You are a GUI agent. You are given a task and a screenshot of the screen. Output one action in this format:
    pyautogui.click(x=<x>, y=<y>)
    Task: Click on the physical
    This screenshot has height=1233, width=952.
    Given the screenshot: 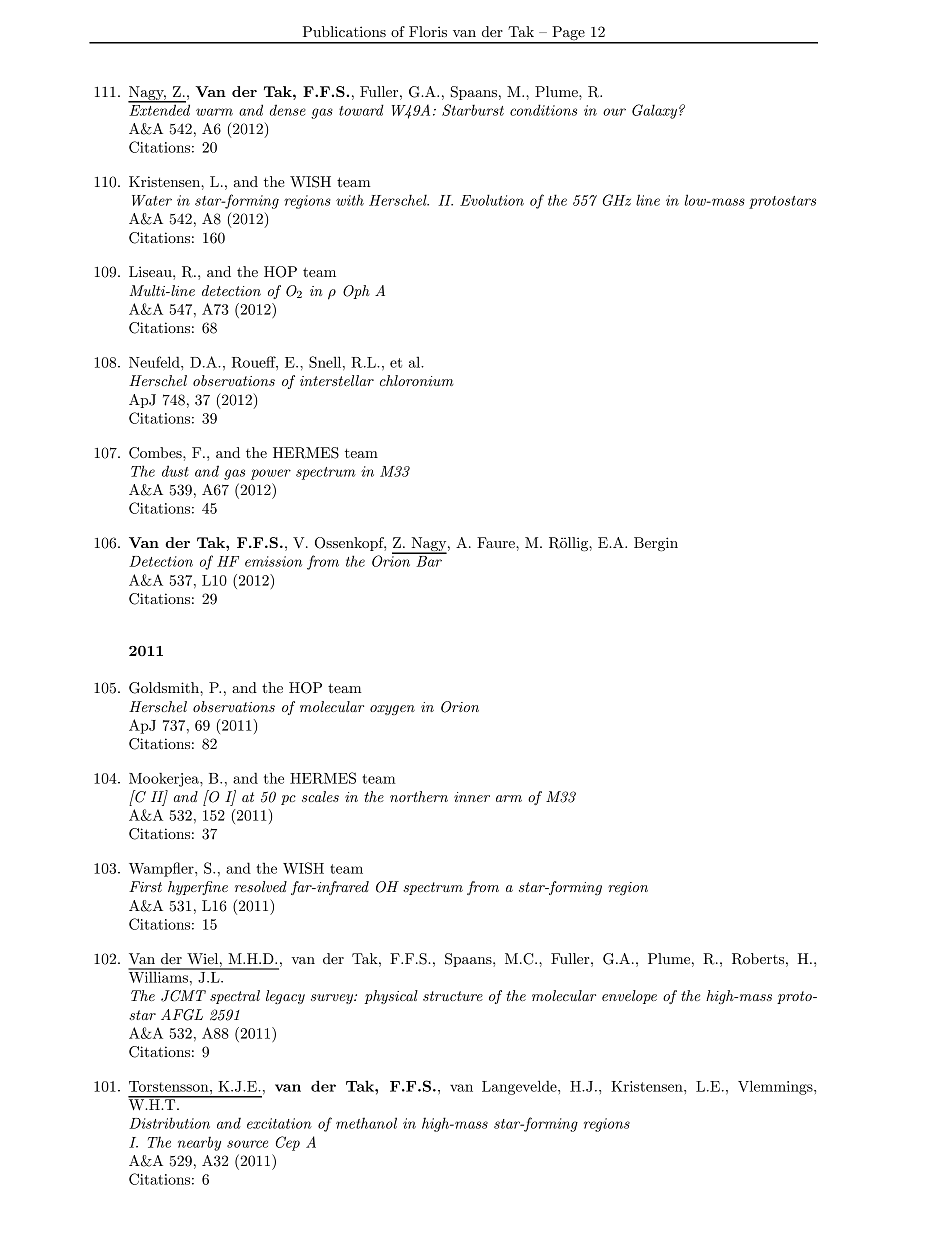 What is the action you would take?
    pyautogui.click(x=391, y=997)
